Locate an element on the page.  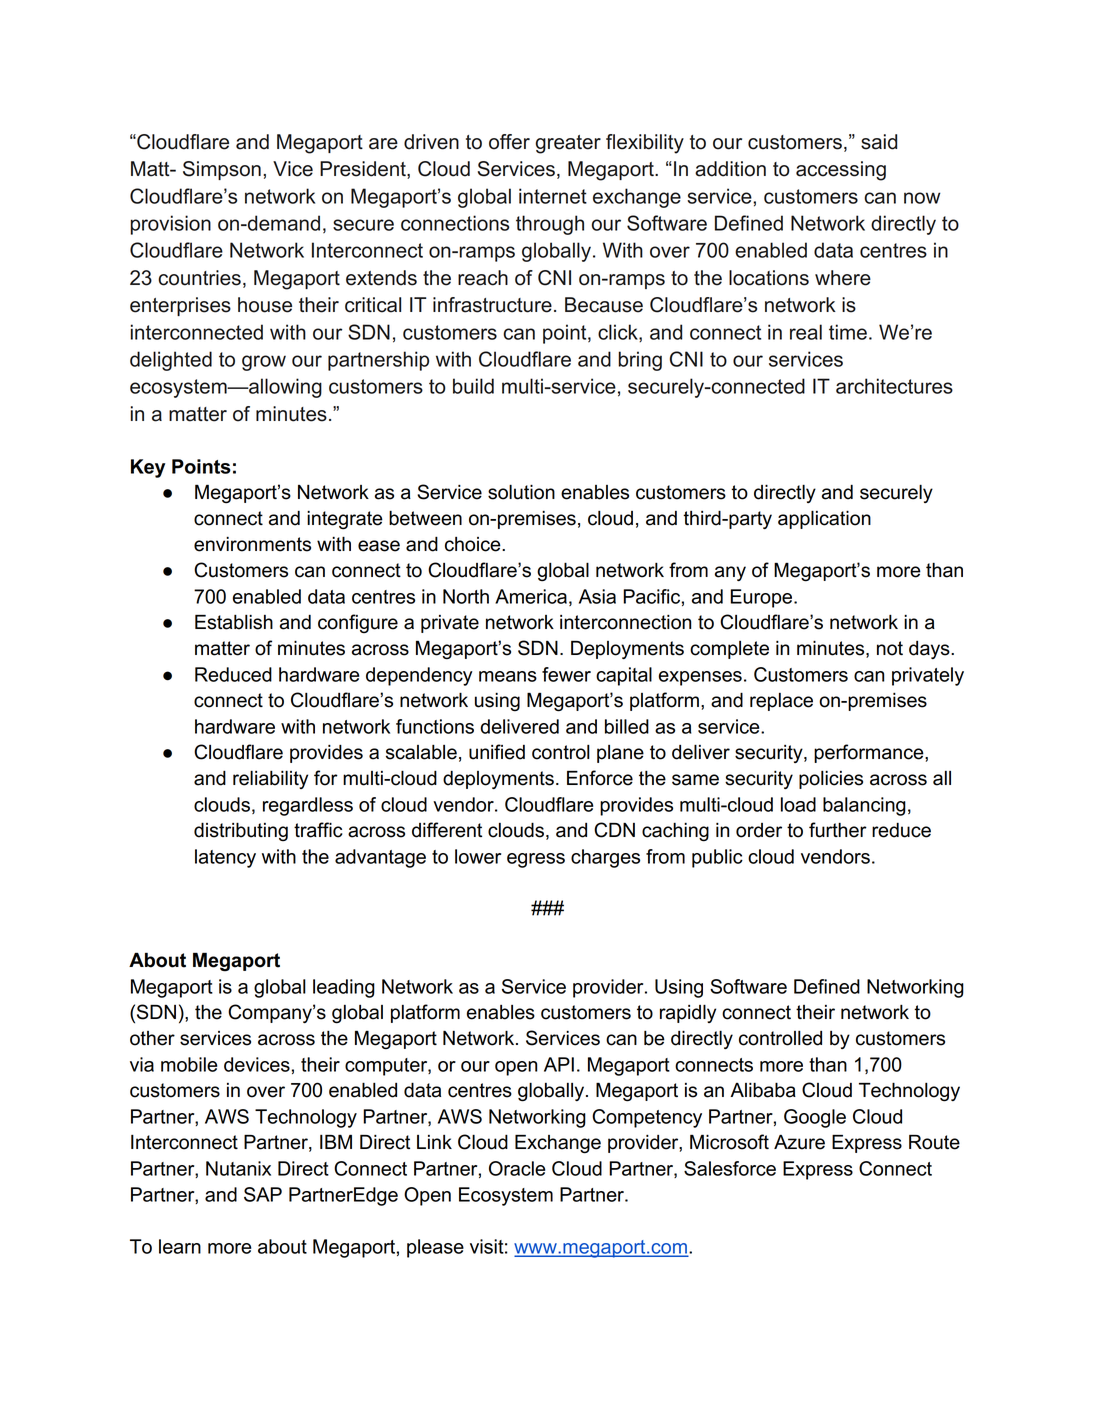
SAP is located at coordinates (263, 1194).
